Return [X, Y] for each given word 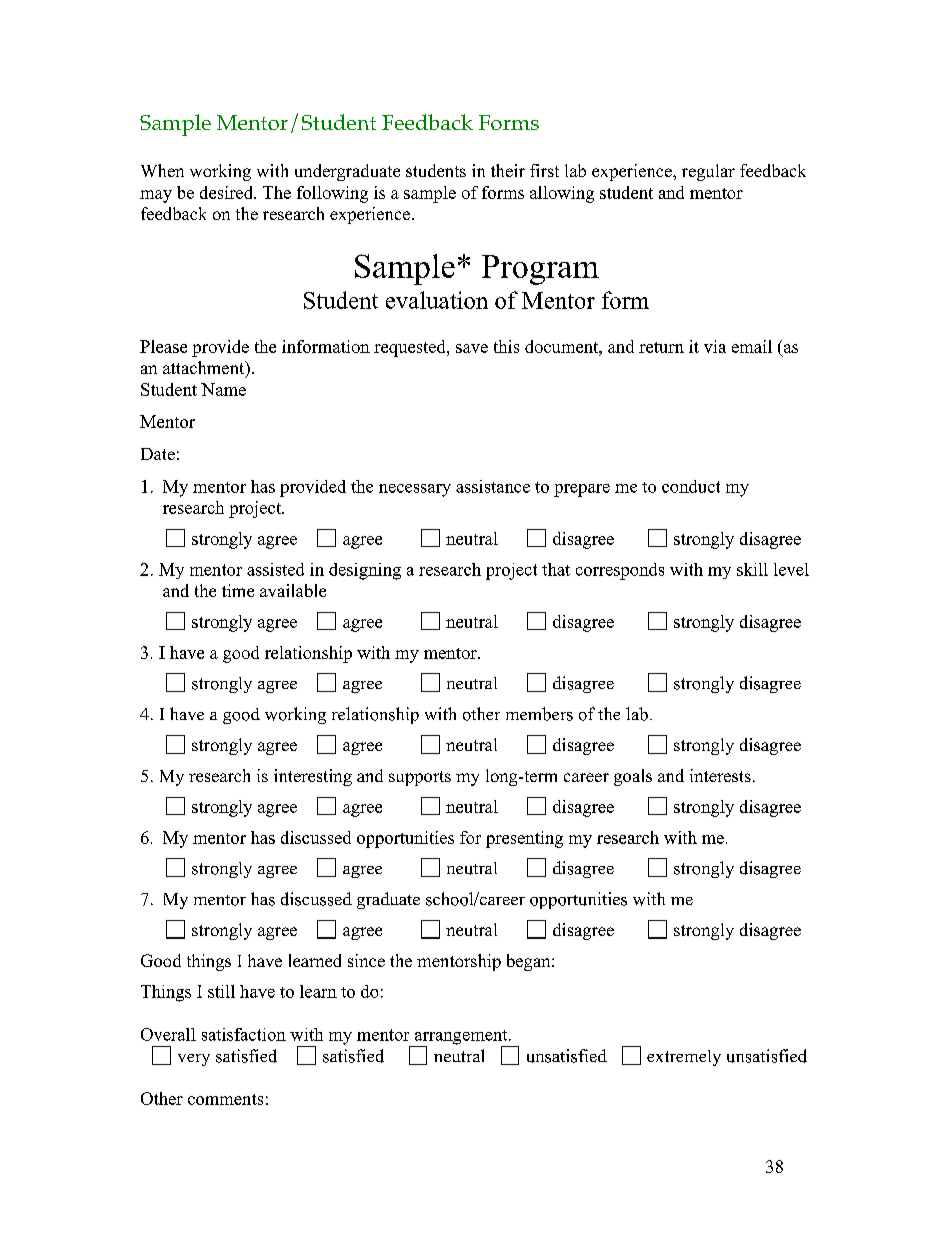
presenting [524, 839]
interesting [313, 777]
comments [225, 1099]
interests [720, 775]
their [508, 170]
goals [633, 777]
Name [223, 389]
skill [752, 569]
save [472, 348]
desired [227, 192]
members [539, 714]
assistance [493, 486]
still [221, 991]
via [715, 346]
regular [708, 172]
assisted [275, 569]
